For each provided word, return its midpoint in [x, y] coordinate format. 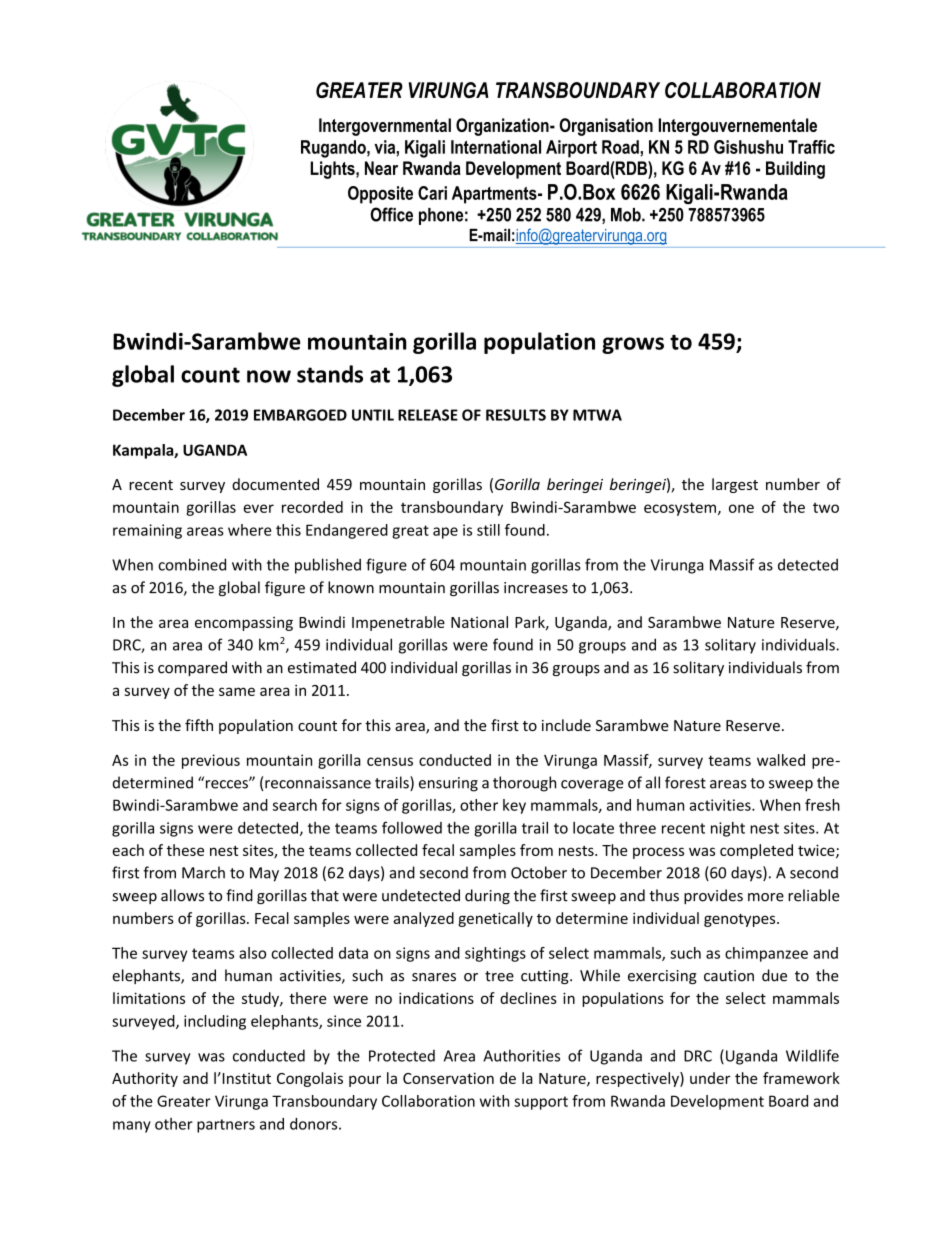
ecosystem [680, 509]
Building [795, 170]
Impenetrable [398, 623]
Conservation [448, 1078]
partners [226, 1126]
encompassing [244, 624]
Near [381, 168]
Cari [432, 193]
